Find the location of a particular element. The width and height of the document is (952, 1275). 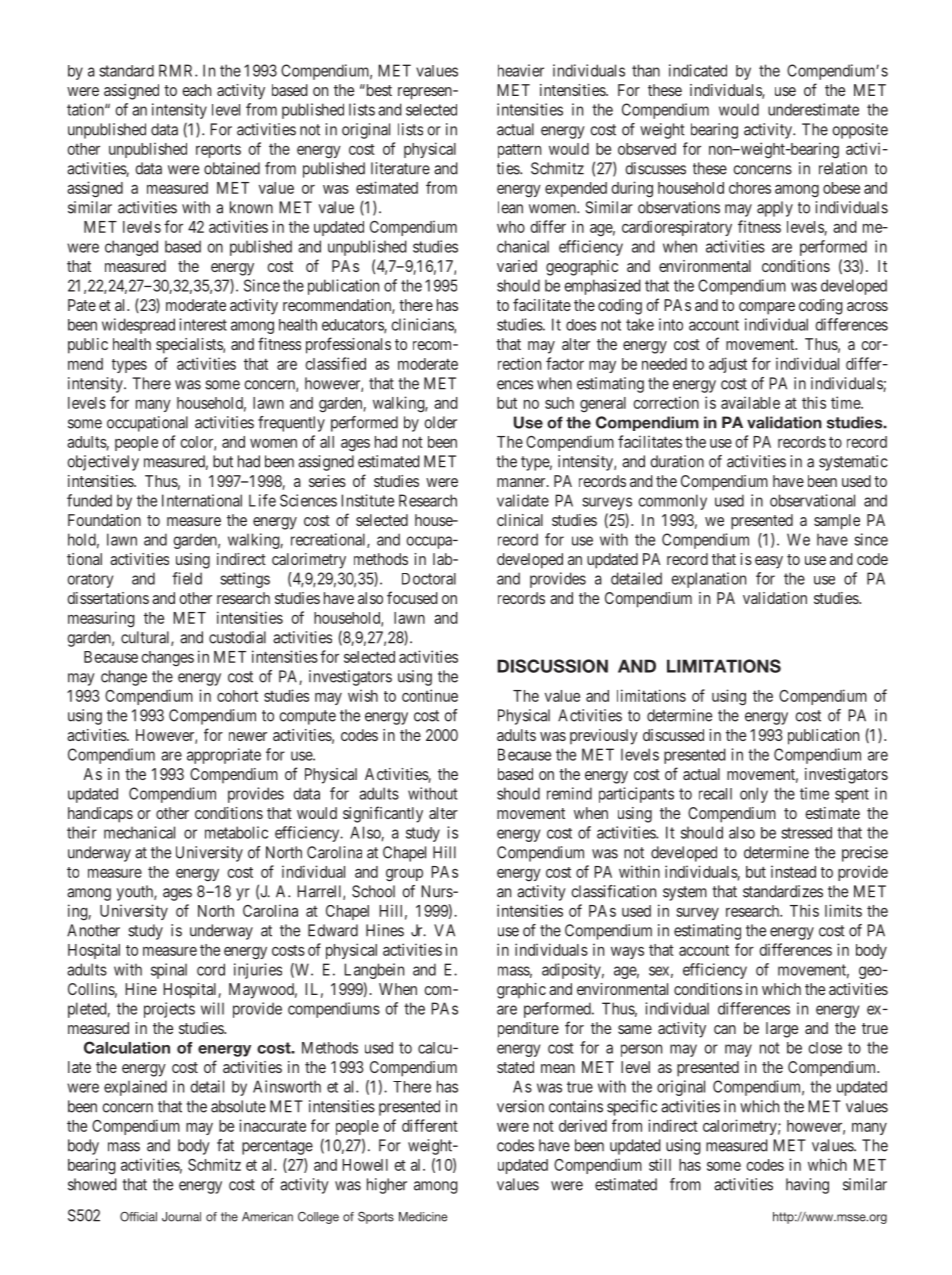

custodial is located at coordinates (237, 637).
